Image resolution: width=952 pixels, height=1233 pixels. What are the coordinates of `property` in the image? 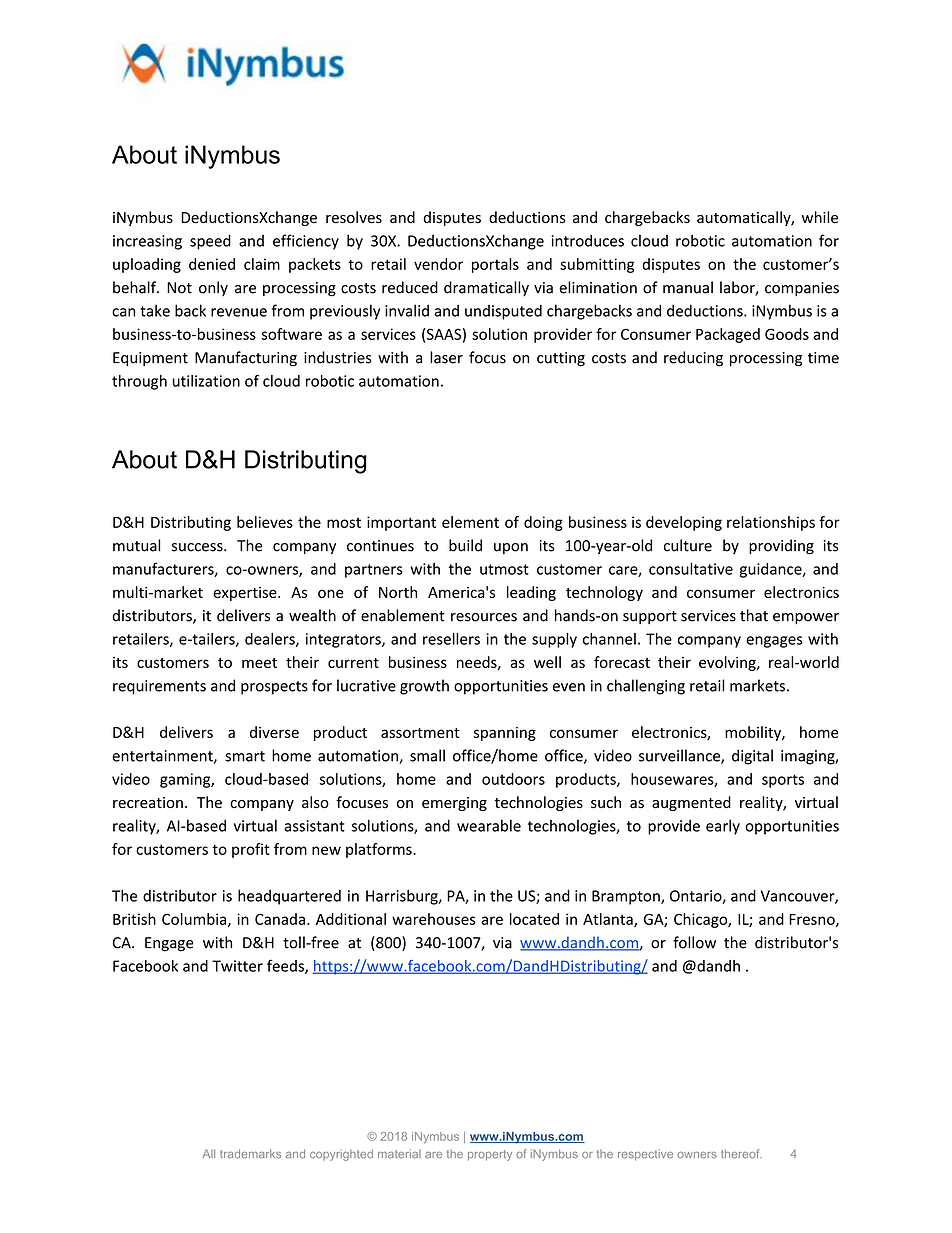 It's located at (490, 1155).
